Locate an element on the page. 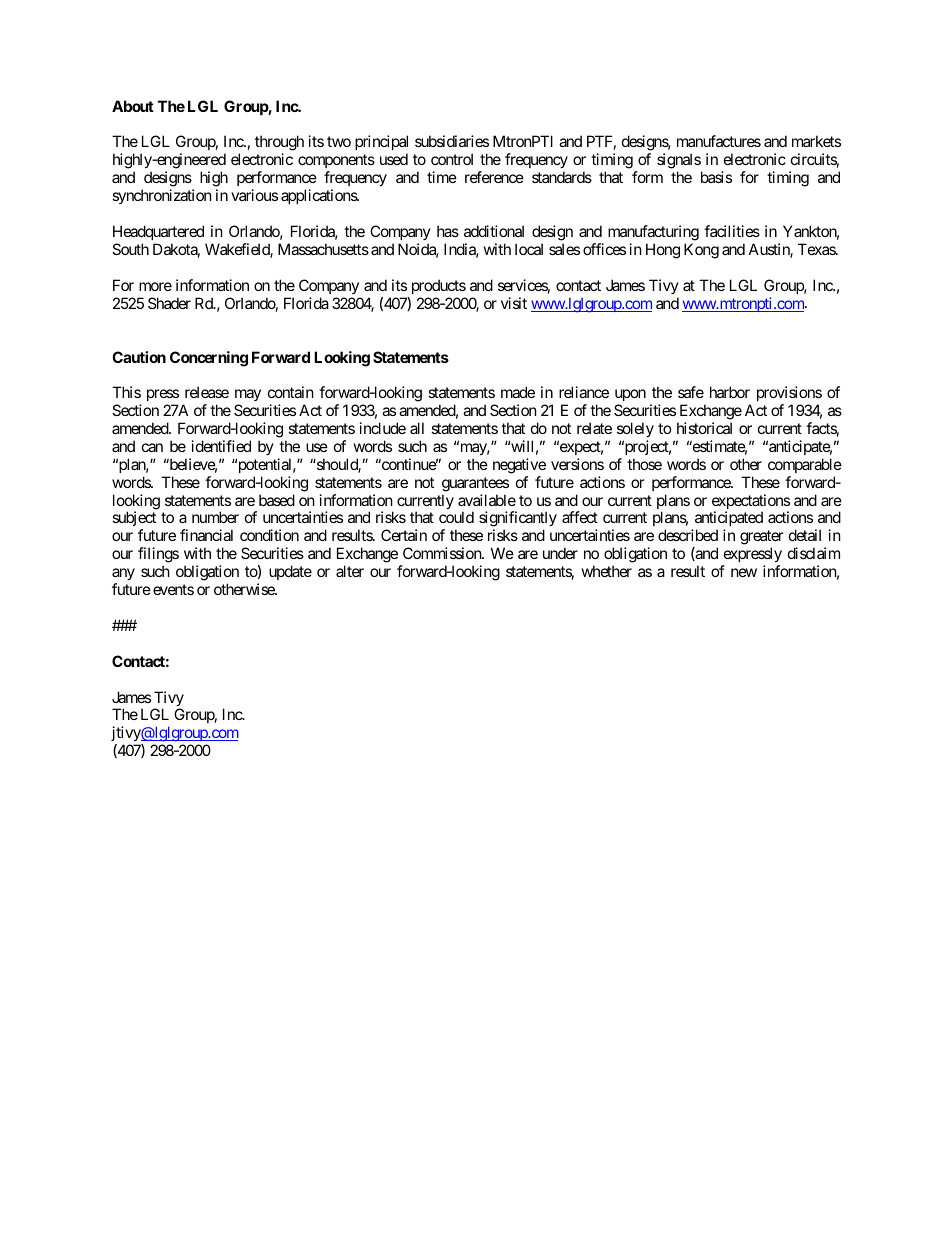 The height and width of the page is (1233, 952). visit is located at coordinates (514, 303).
